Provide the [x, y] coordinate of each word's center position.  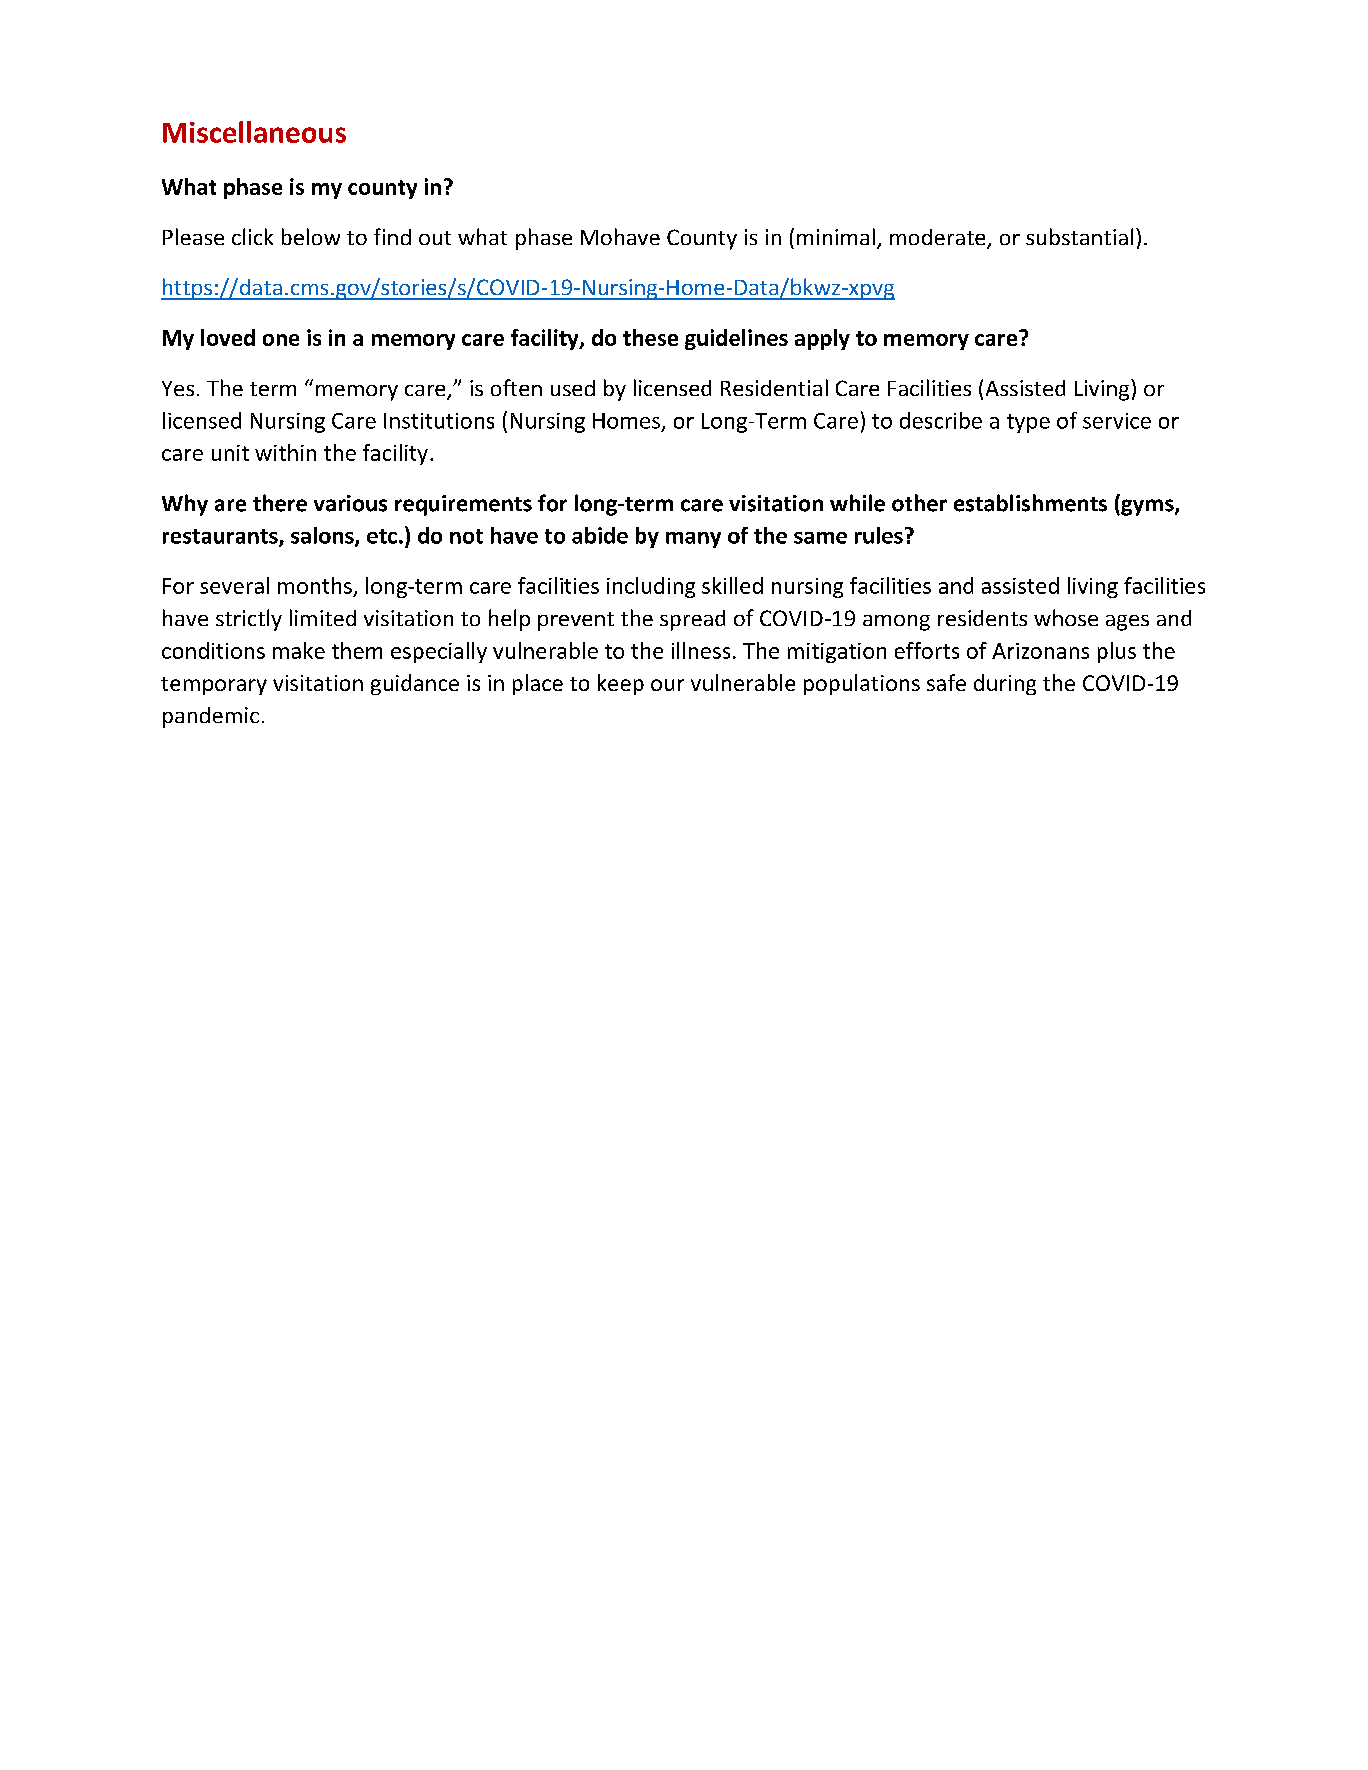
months [316, 587]
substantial [1079, 236]
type [1028, 423]
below [311, 236]
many [693, 540]
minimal [836, 236]
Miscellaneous [254, 132]
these [650, 337]
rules [879, 535]
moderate [939, 238]
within [285, 452]
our [667, 685]
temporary [214, 686]
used [573, 388]
